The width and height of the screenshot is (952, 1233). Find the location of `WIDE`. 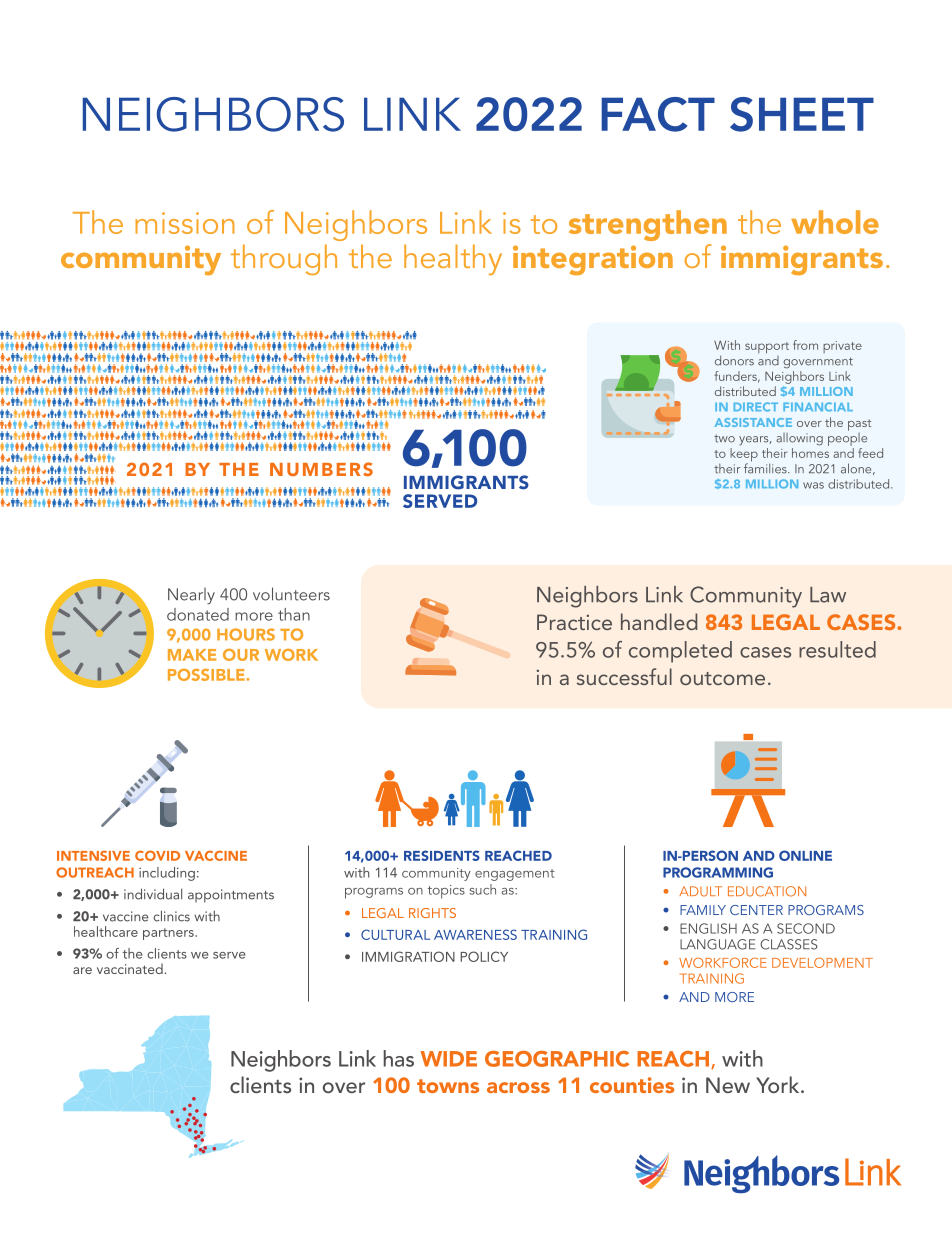

WIDE is located at coordinates (448, 1059).
